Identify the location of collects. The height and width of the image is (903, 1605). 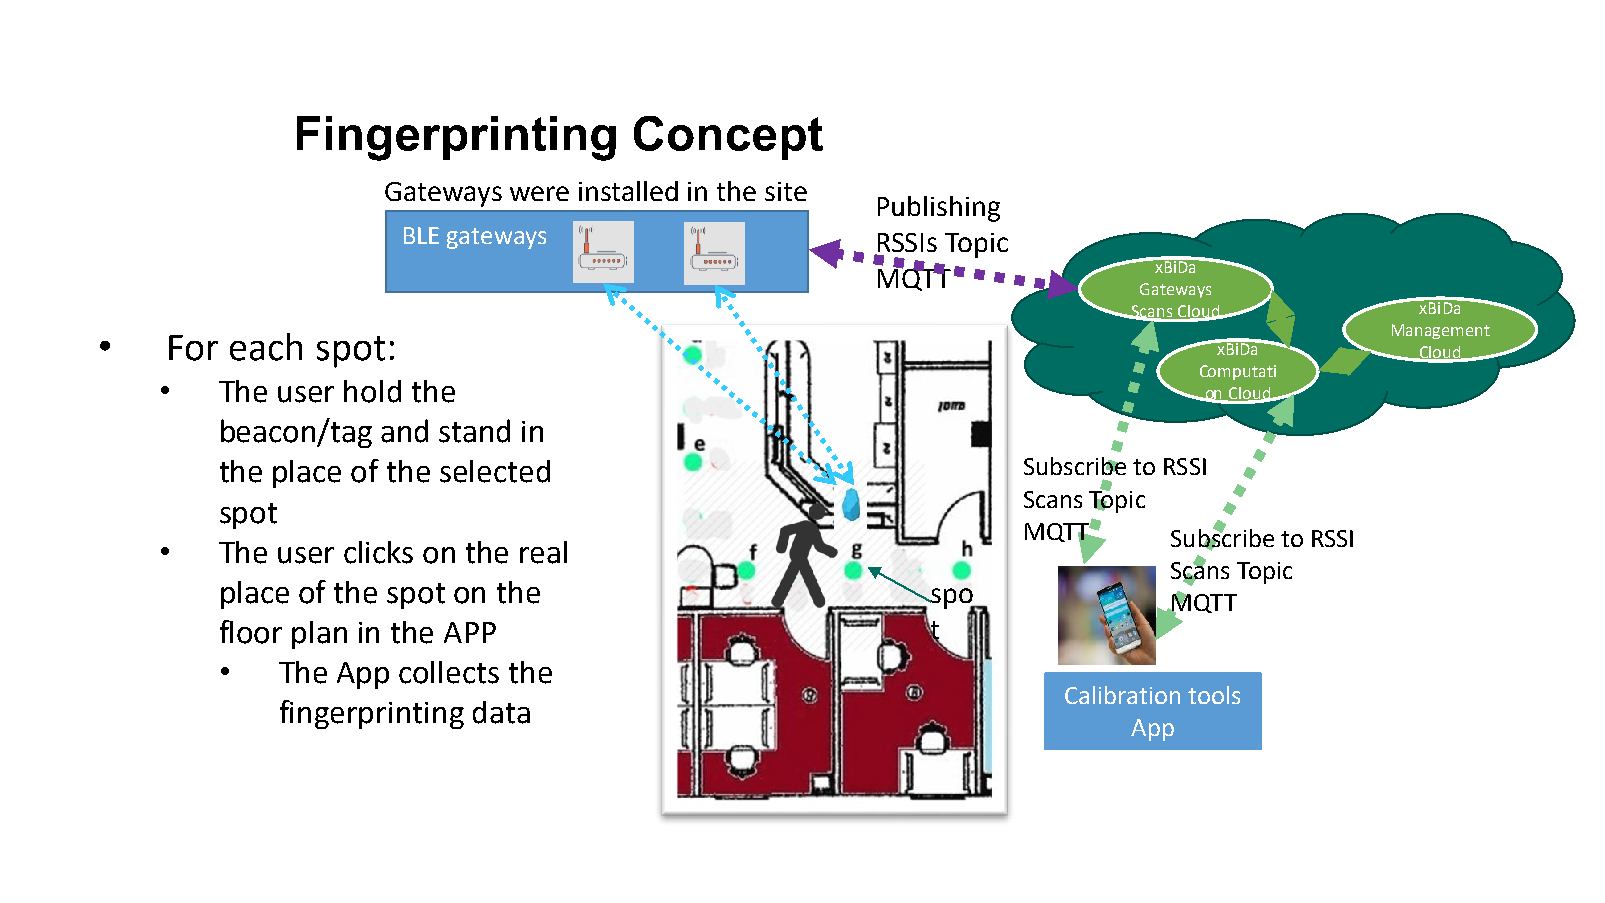
(449, 672).
